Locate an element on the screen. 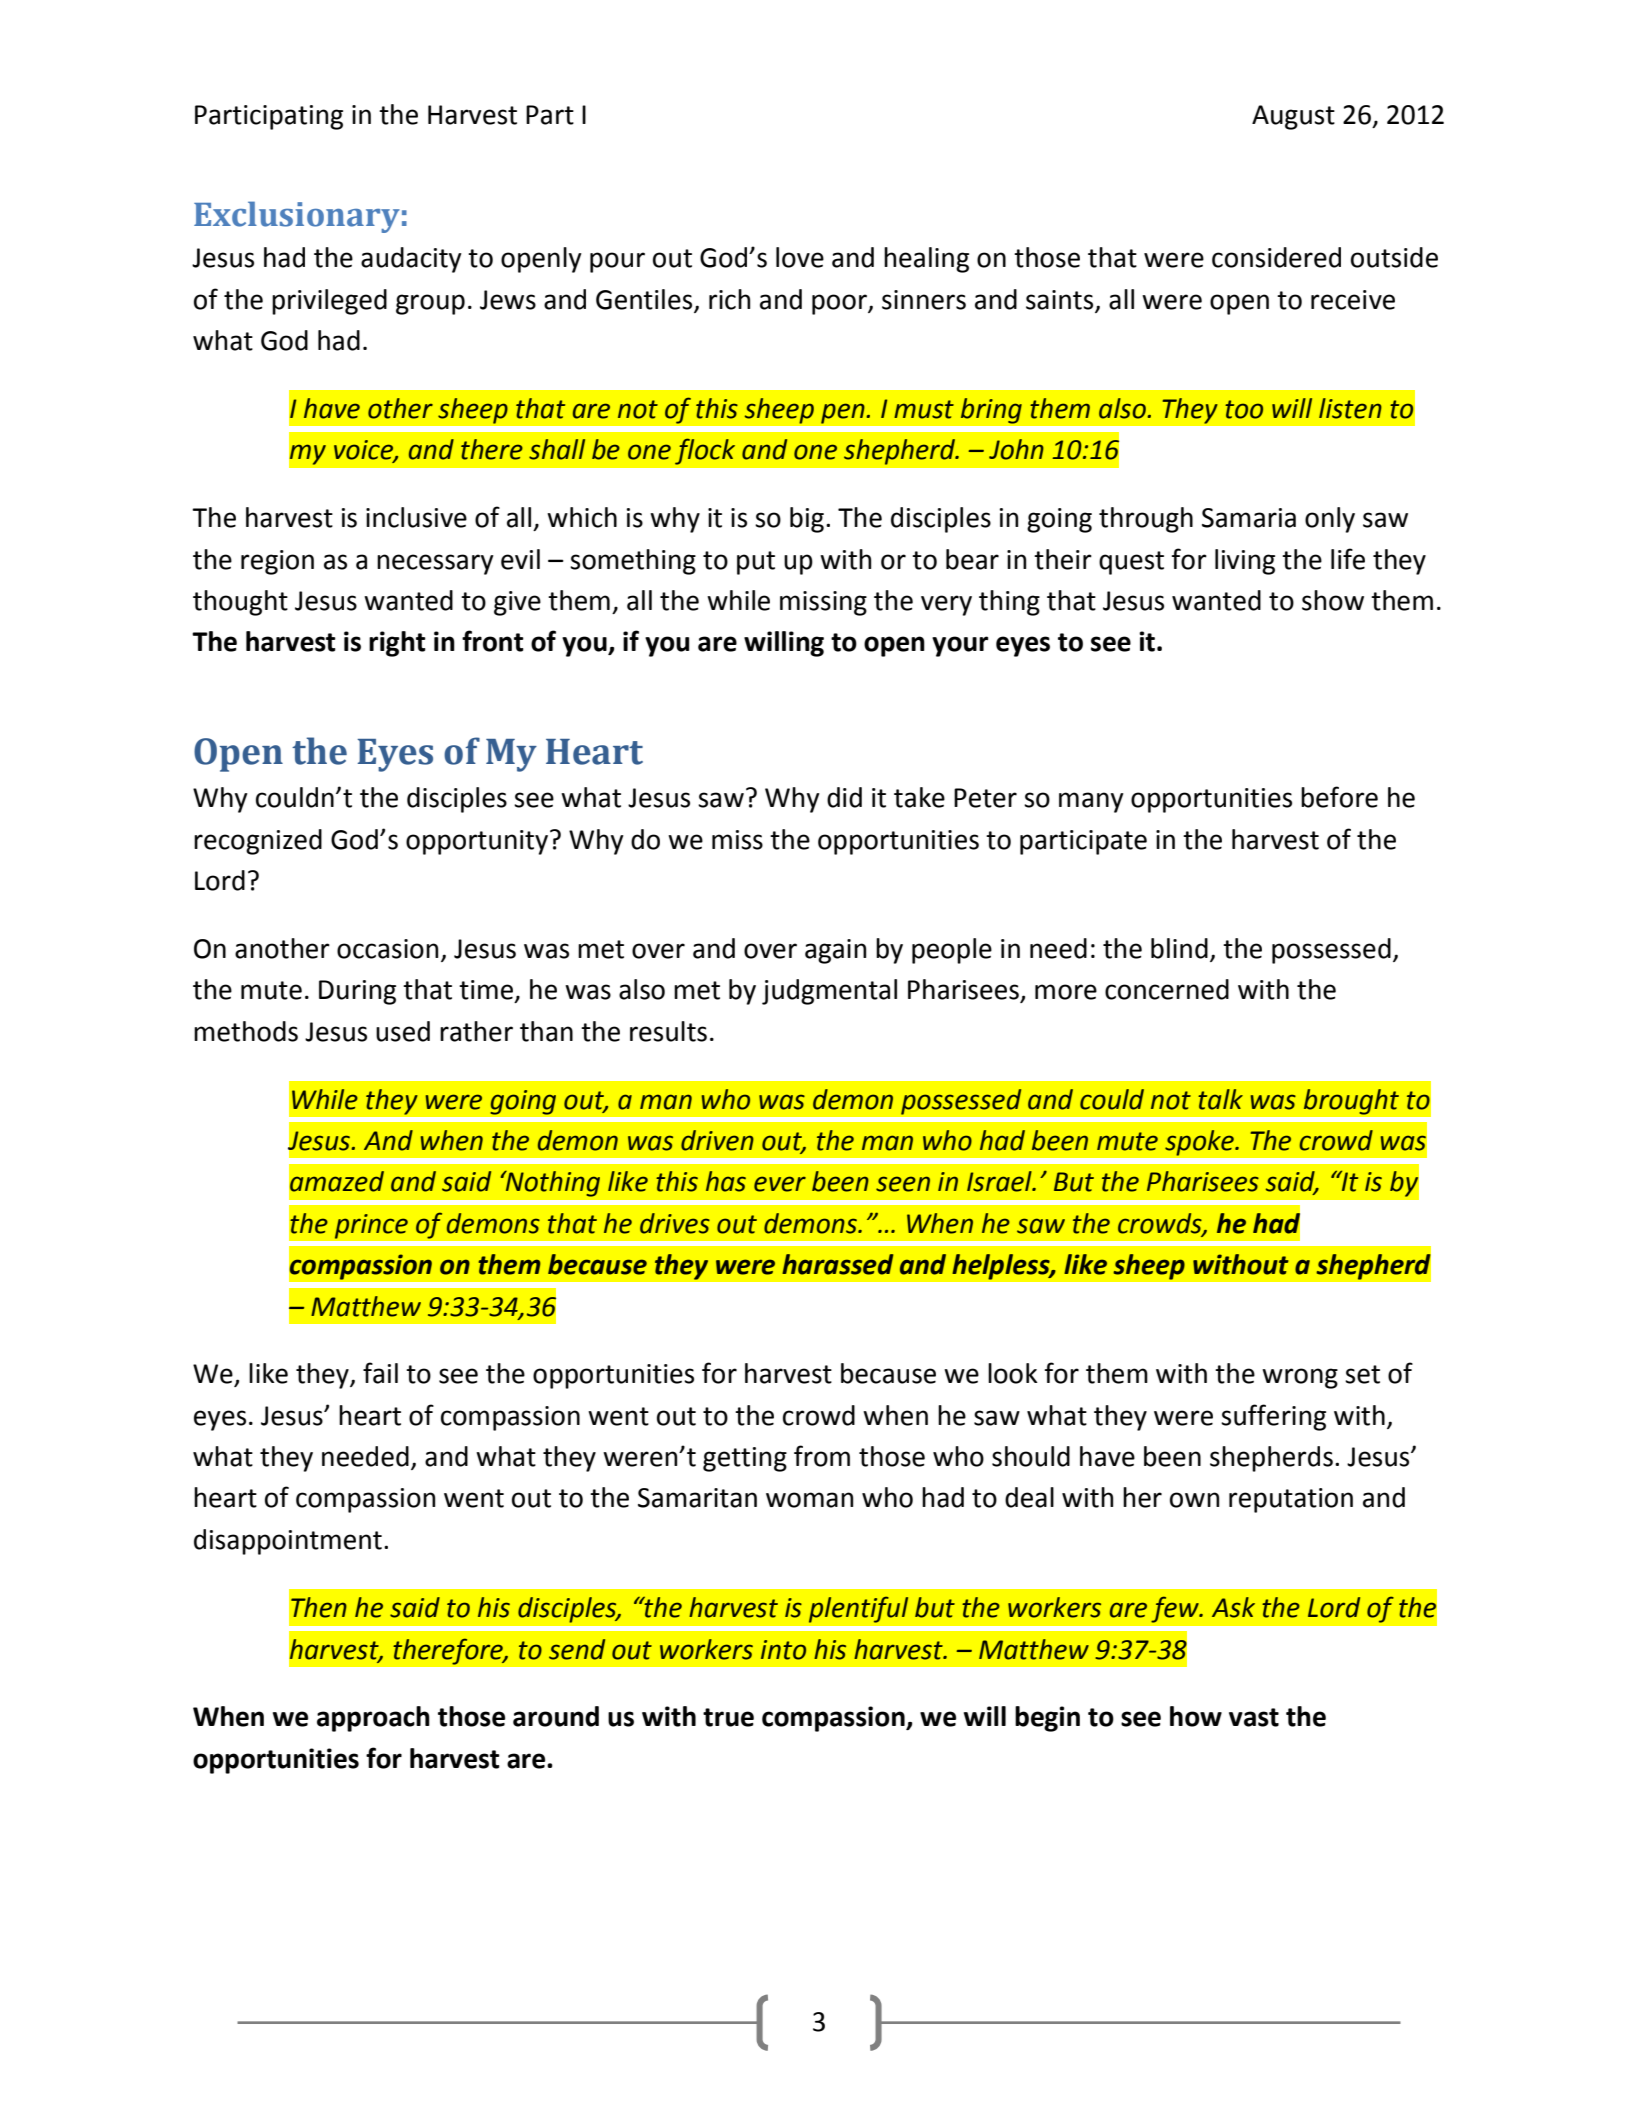 The width and height of the screenshot is (1638, 2119). ever is located at coordinates (780, 1184).
